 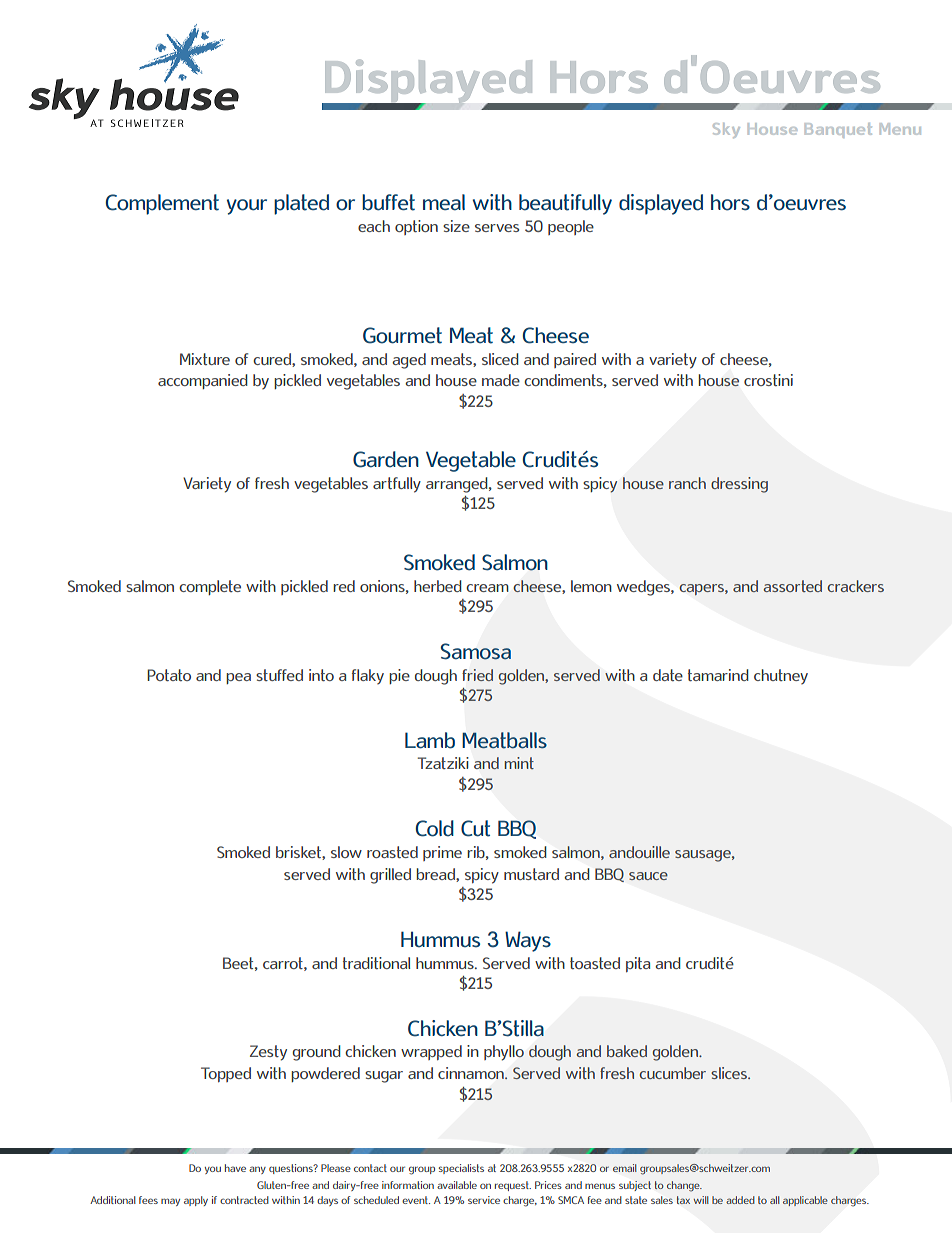 What do you see at coordinates (444, 202) in the image?
I see `meal` at bounding box center [444, 202].
